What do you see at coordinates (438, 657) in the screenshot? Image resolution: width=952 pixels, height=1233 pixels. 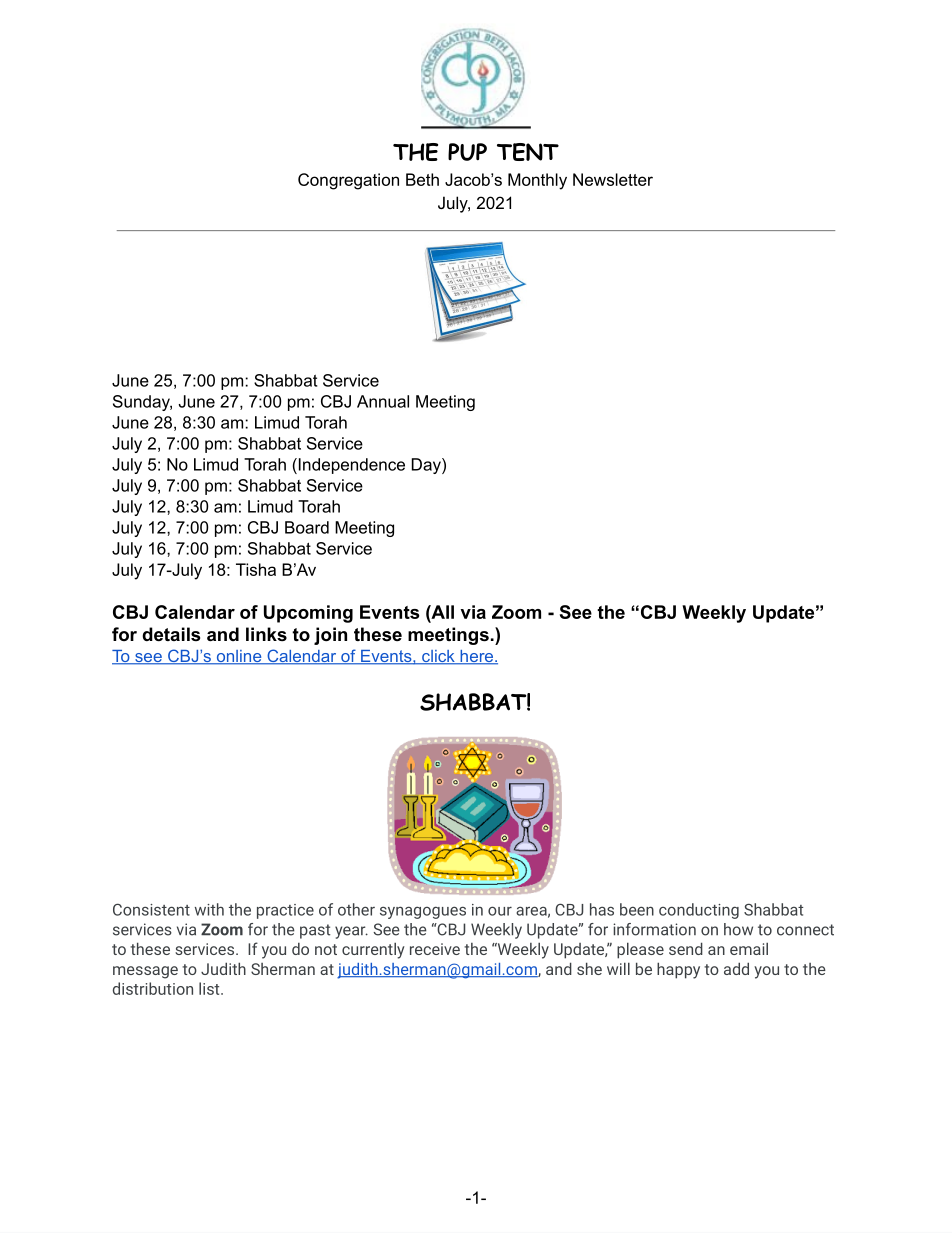 I see `click` at bounding box center [438, 657].
